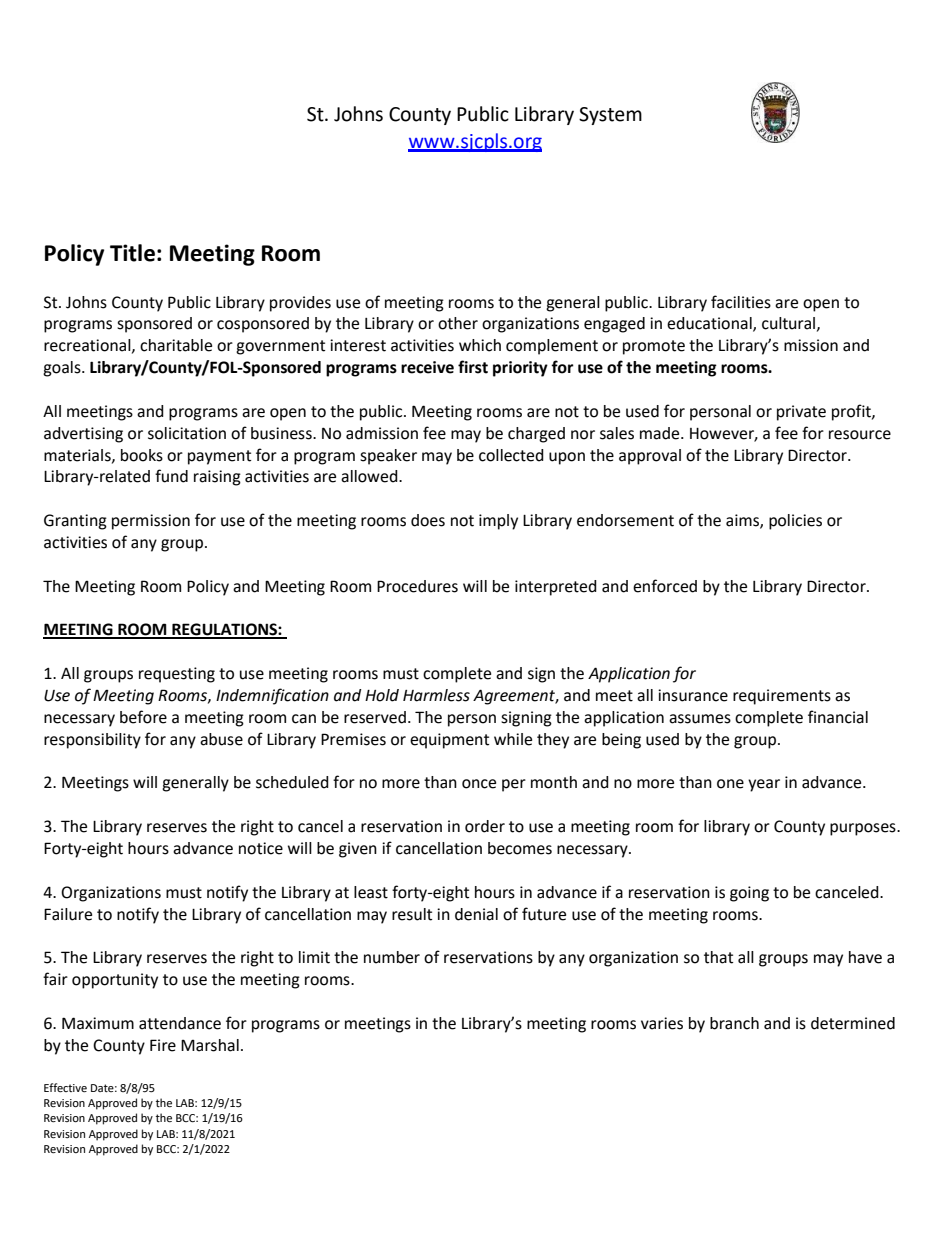 Image resolution: width=952 pixels, height=1233 pixels. I want to click on collected, so click(511, 455).
